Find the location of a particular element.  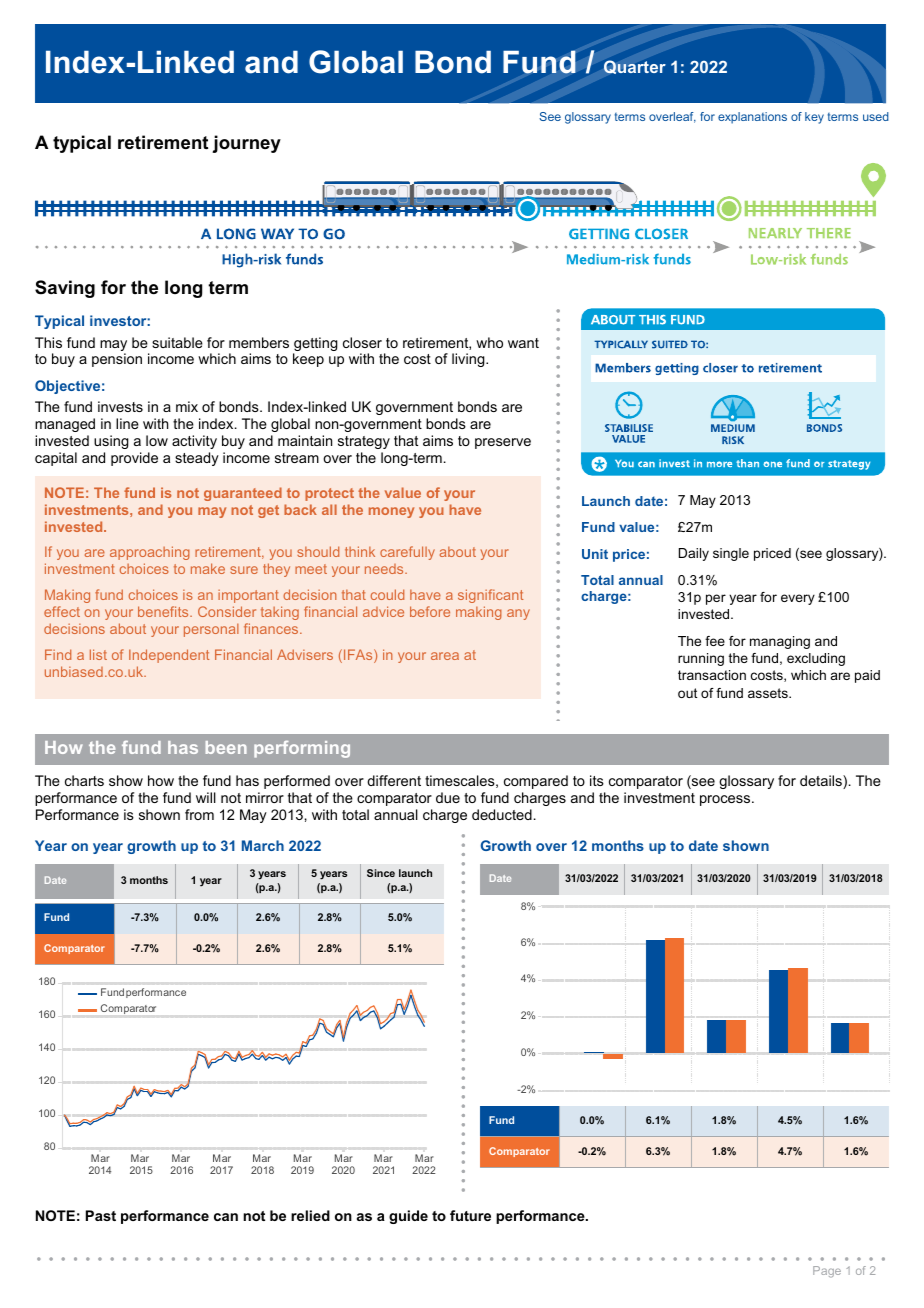

future is located at coordinates (470, 1215).
